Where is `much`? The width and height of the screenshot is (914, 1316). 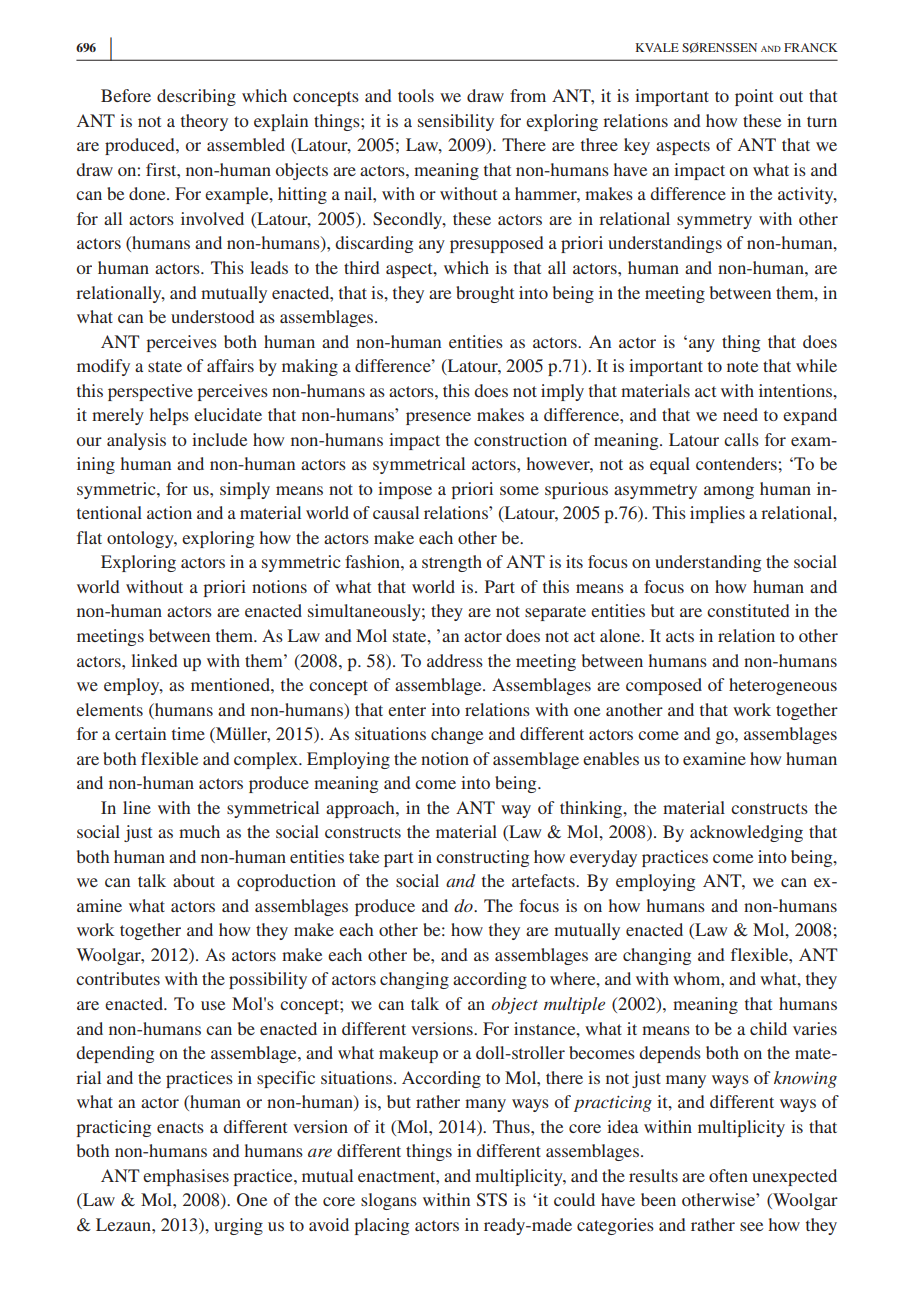 much is located at coordinates (199, 831).
